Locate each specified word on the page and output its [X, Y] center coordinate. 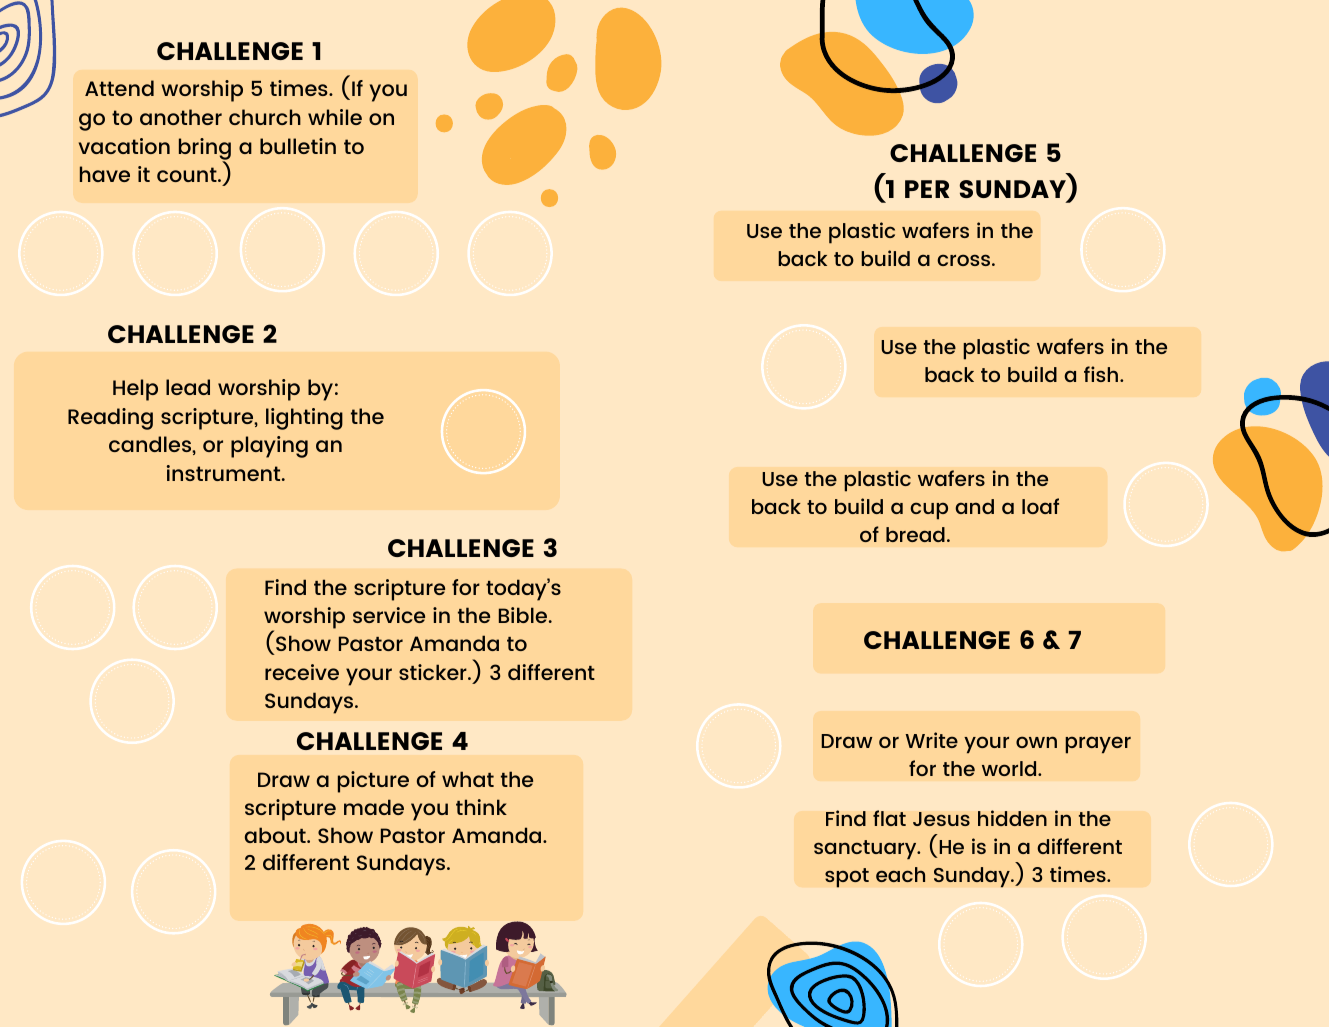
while [335, 117]
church [265, 117]
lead [188, 387]
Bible [524, 615]
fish [1102, 374]
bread [915, 534]
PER [927, 189]
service [389, 615]
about [276, 835]
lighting [304, 419]
